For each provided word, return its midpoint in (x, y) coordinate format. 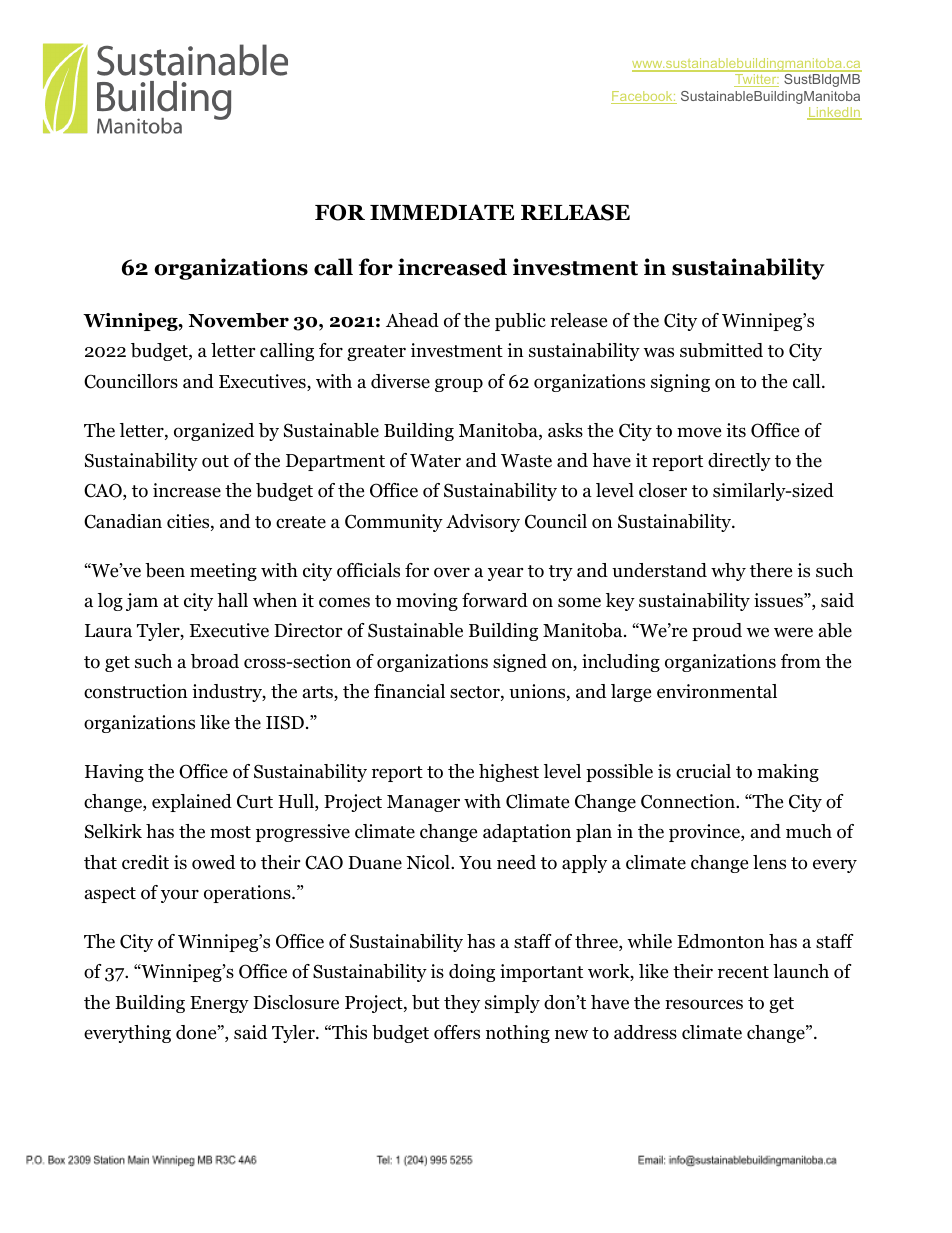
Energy (219, 1004)
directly (739, 462)
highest (509, 773)
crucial (703, 771)
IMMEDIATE (442, 212)
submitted (721, 350)
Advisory (483, 523)
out (215, 461)
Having (114, 773)
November (239, 320)
